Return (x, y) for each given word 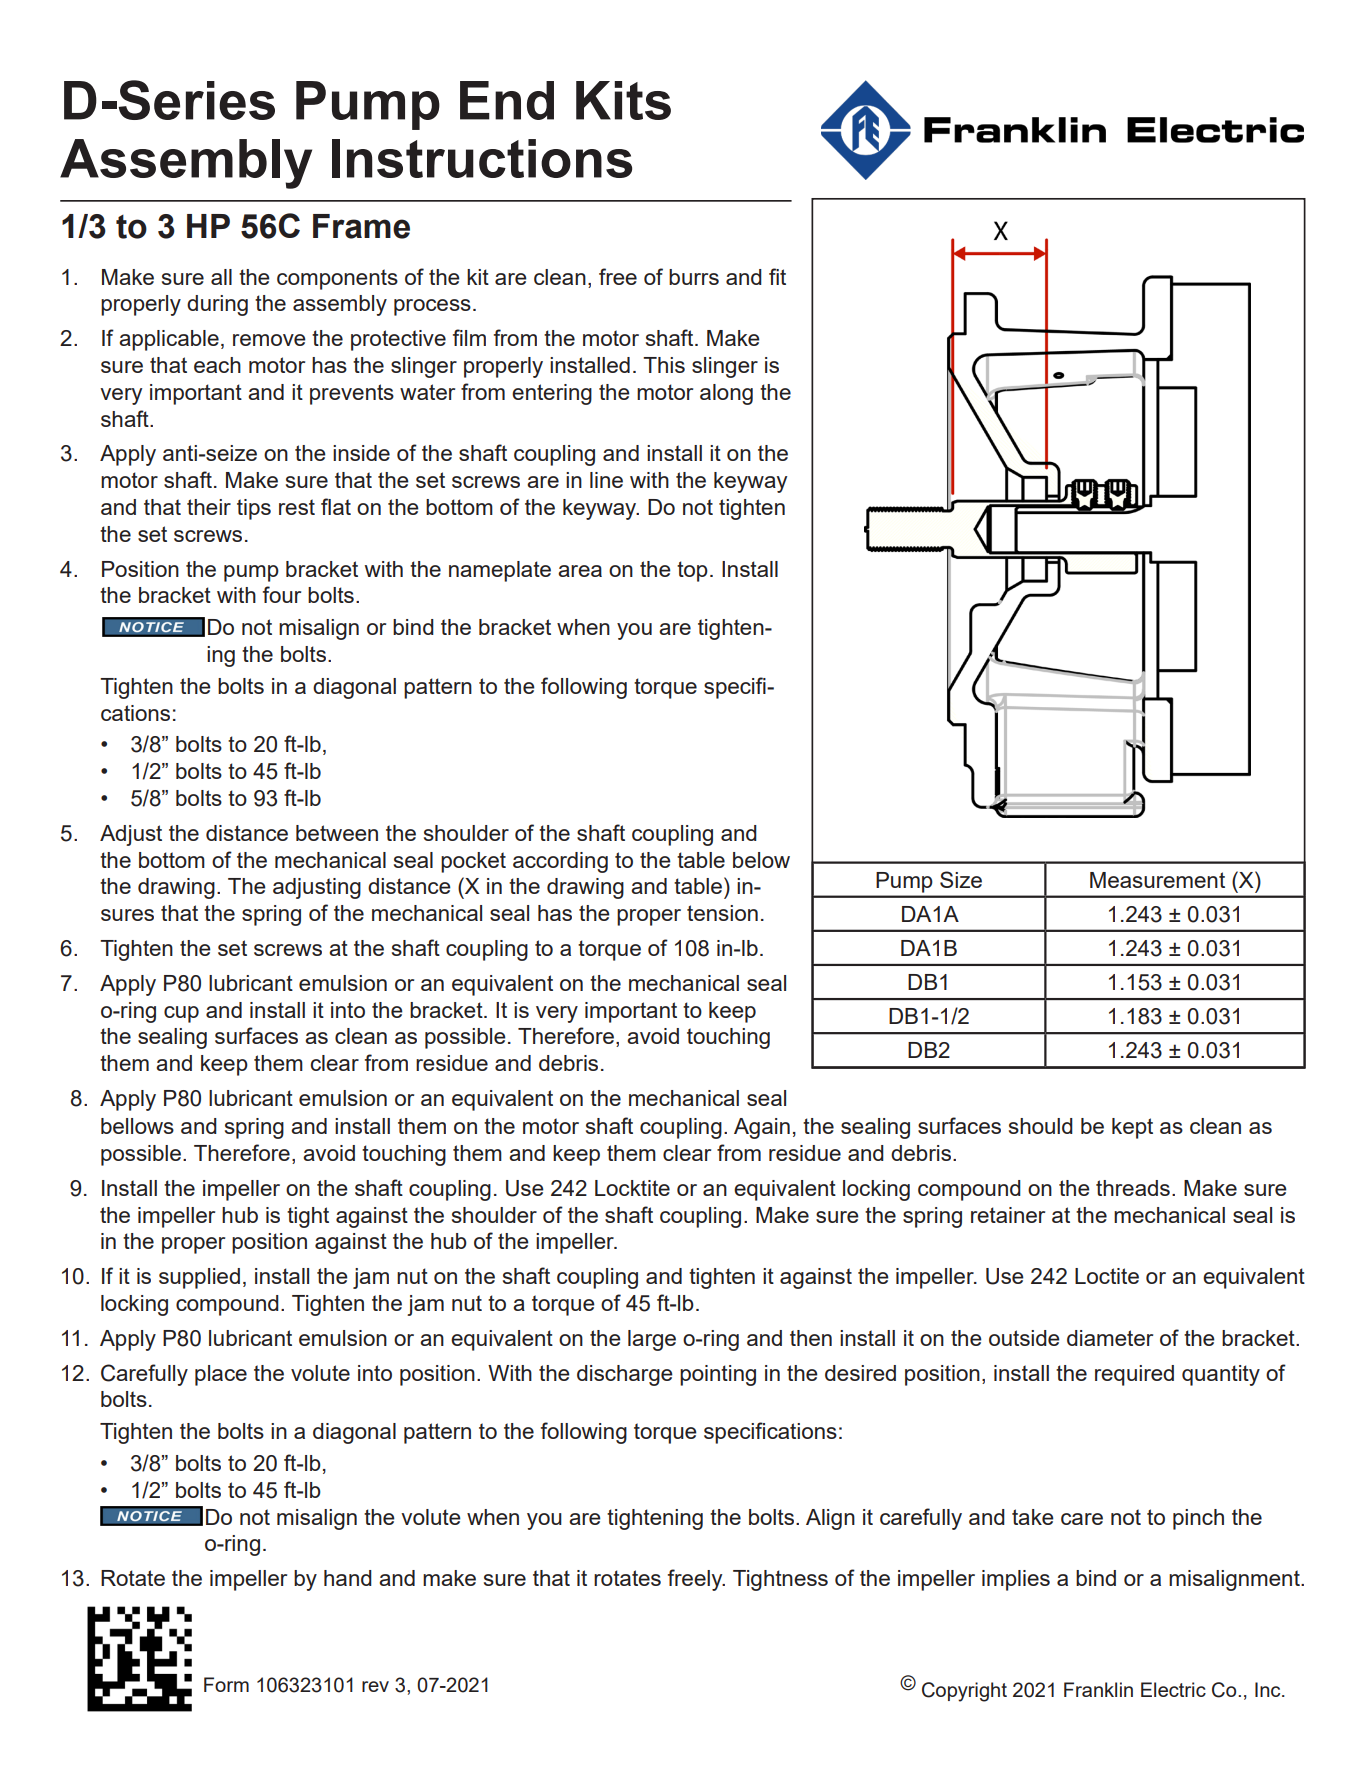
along (726, 394)
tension (722, 913)
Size (961, 879)
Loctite (1107, 1276)
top (692, 571)
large (652, 1340)
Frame (361, 226)
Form (226, 1684)
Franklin (1098, 1689)
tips (254, 509)
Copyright (964, 1692)
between (337, 833)
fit (777, 276)
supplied (199, 1278)
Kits (623, 100)
